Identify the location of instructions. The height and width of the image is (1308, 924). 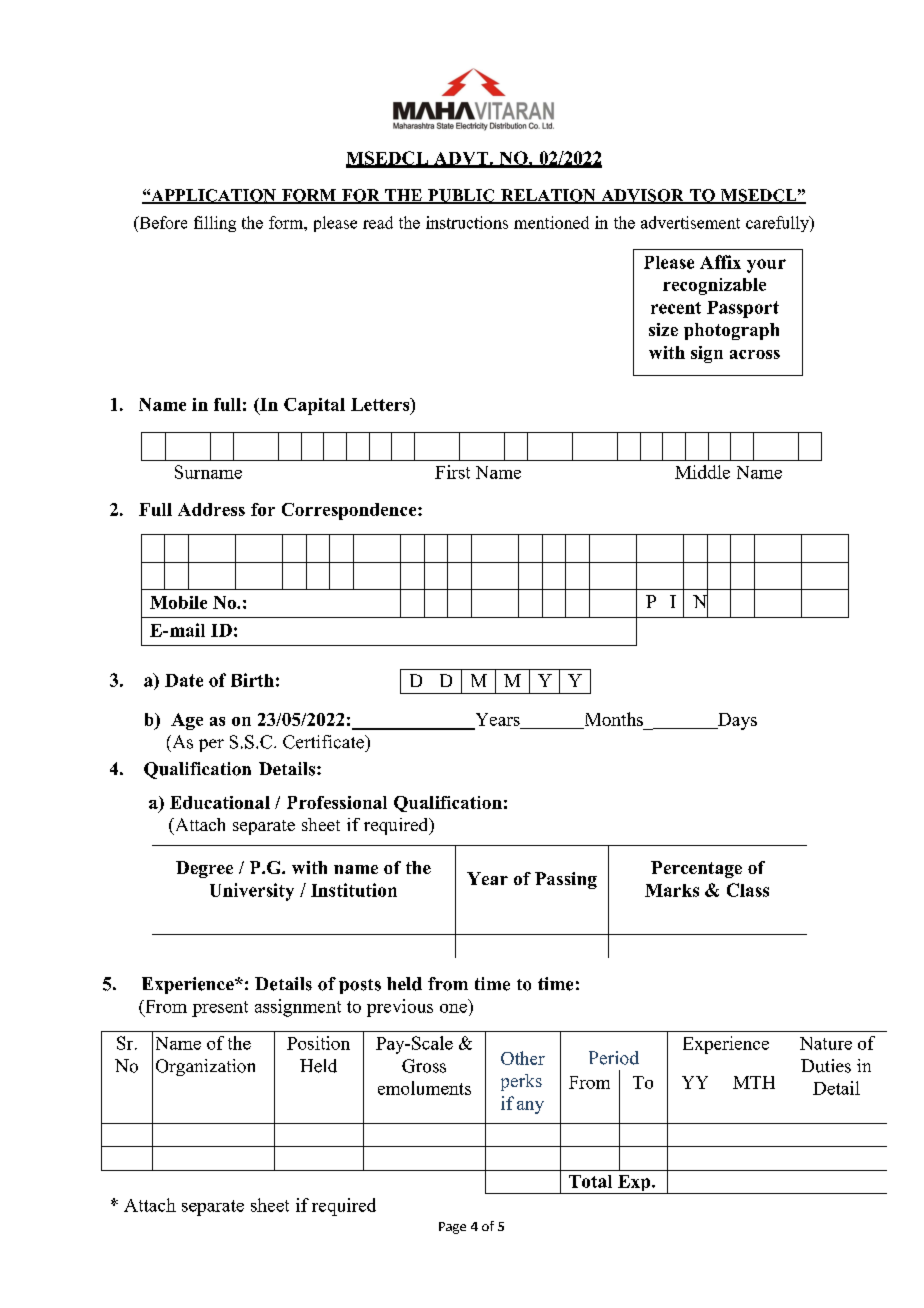
(467, 222).
